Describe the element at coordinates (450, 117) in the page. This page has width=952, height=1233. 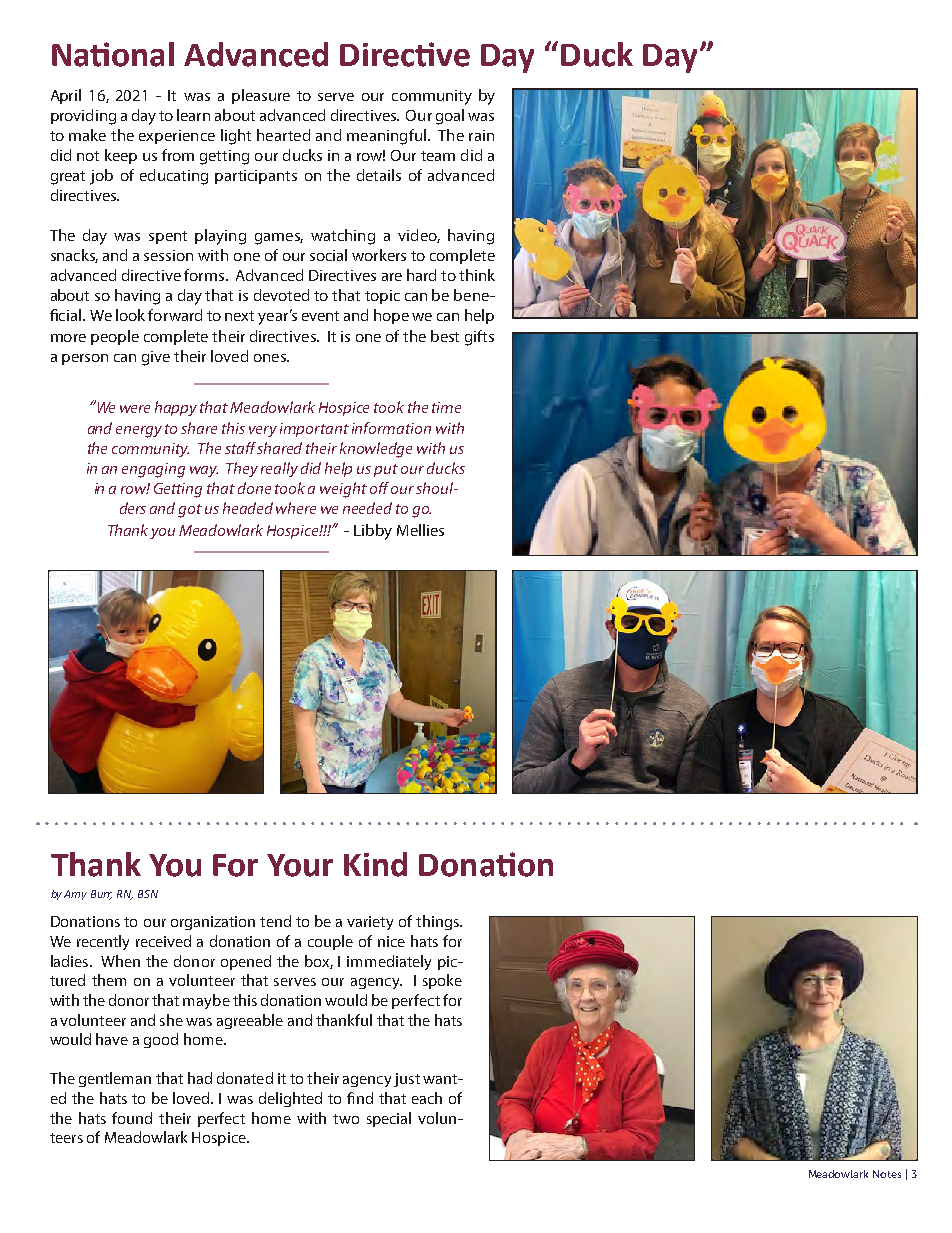
I see `goal` at that location.
